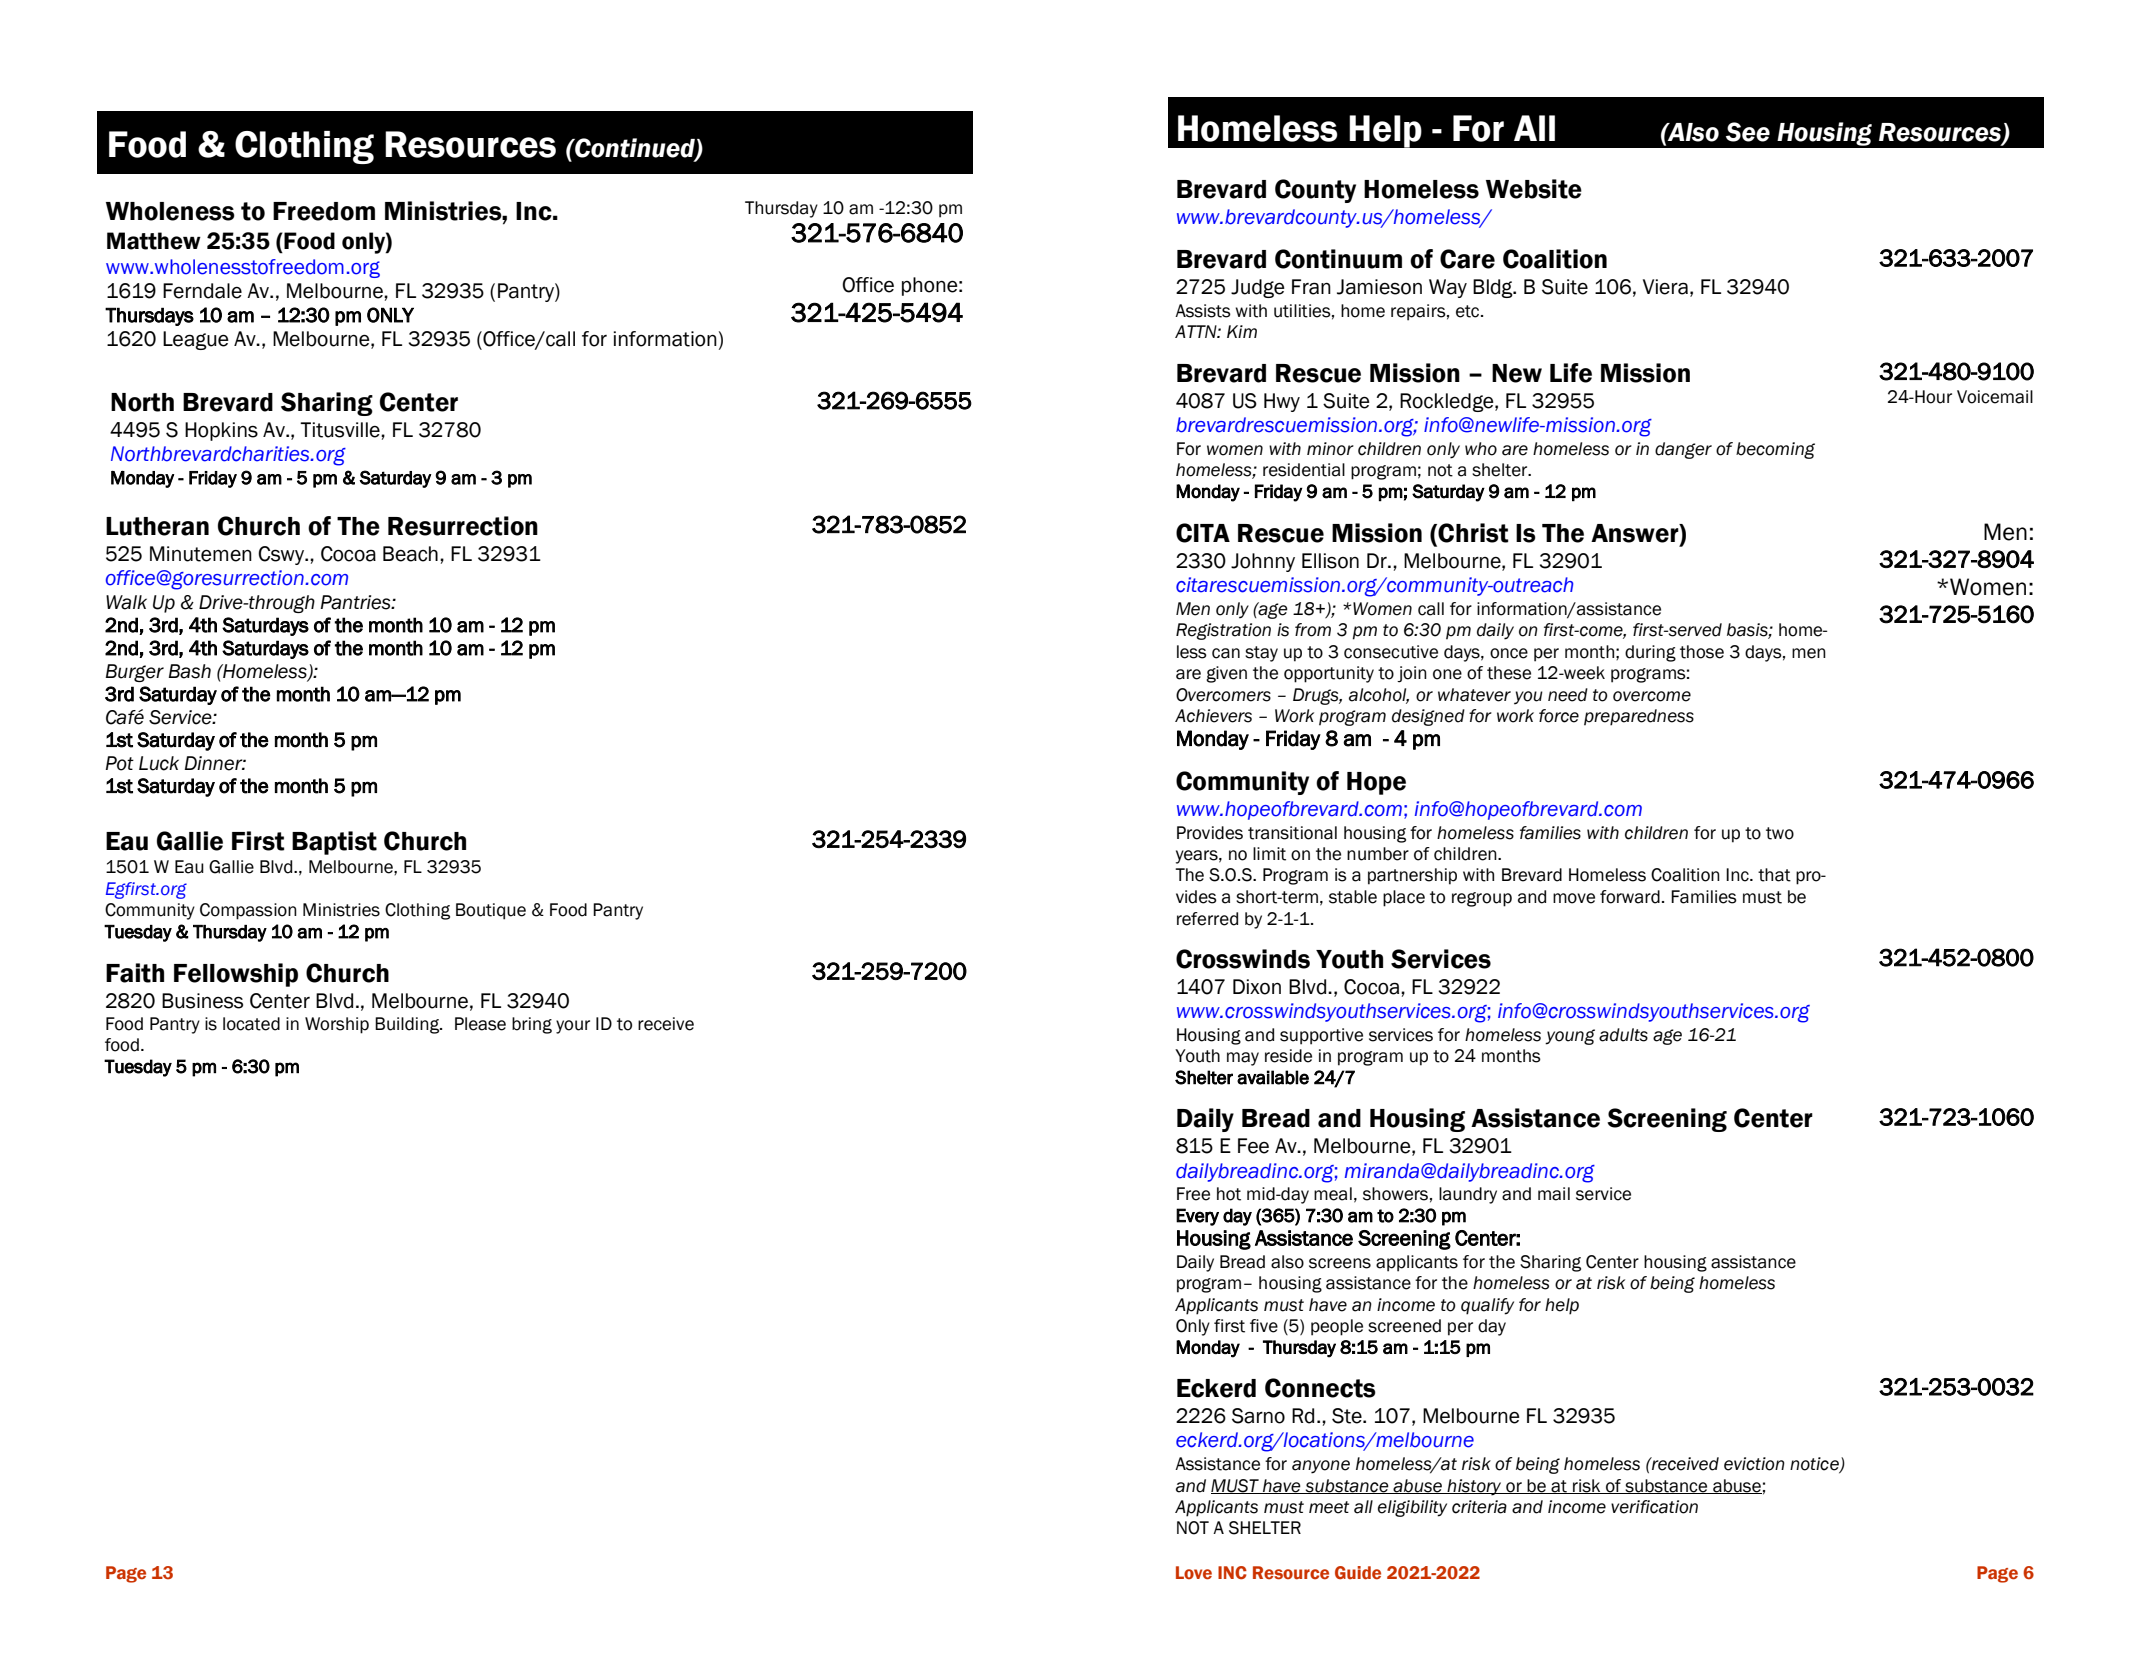 The height and width of the screenshot is (1653, 2139). I want to click on during, so click(1650, 653).
